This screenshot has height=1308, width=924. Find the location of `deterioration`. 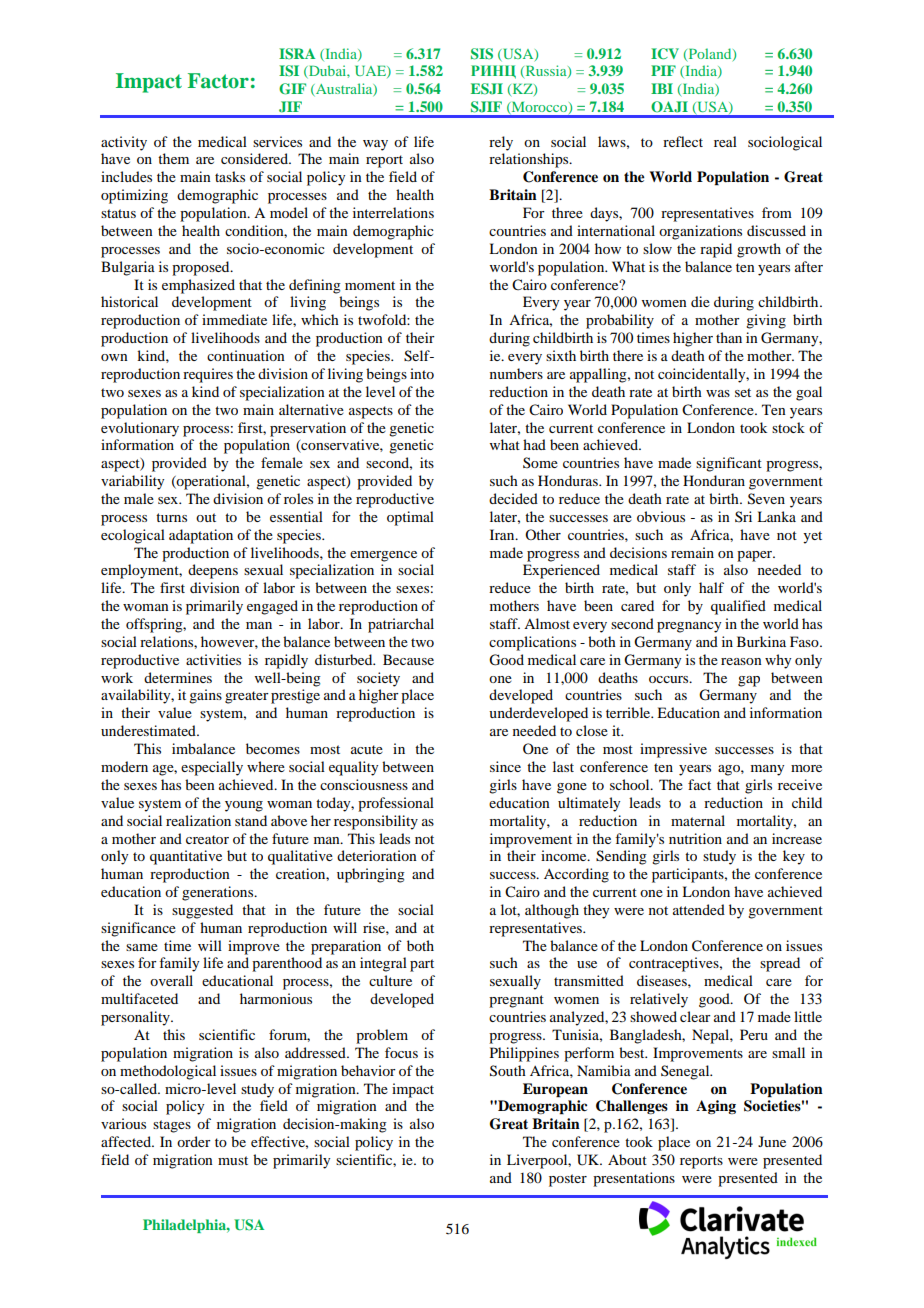

deterioration is located at coordinates (377, 855).
